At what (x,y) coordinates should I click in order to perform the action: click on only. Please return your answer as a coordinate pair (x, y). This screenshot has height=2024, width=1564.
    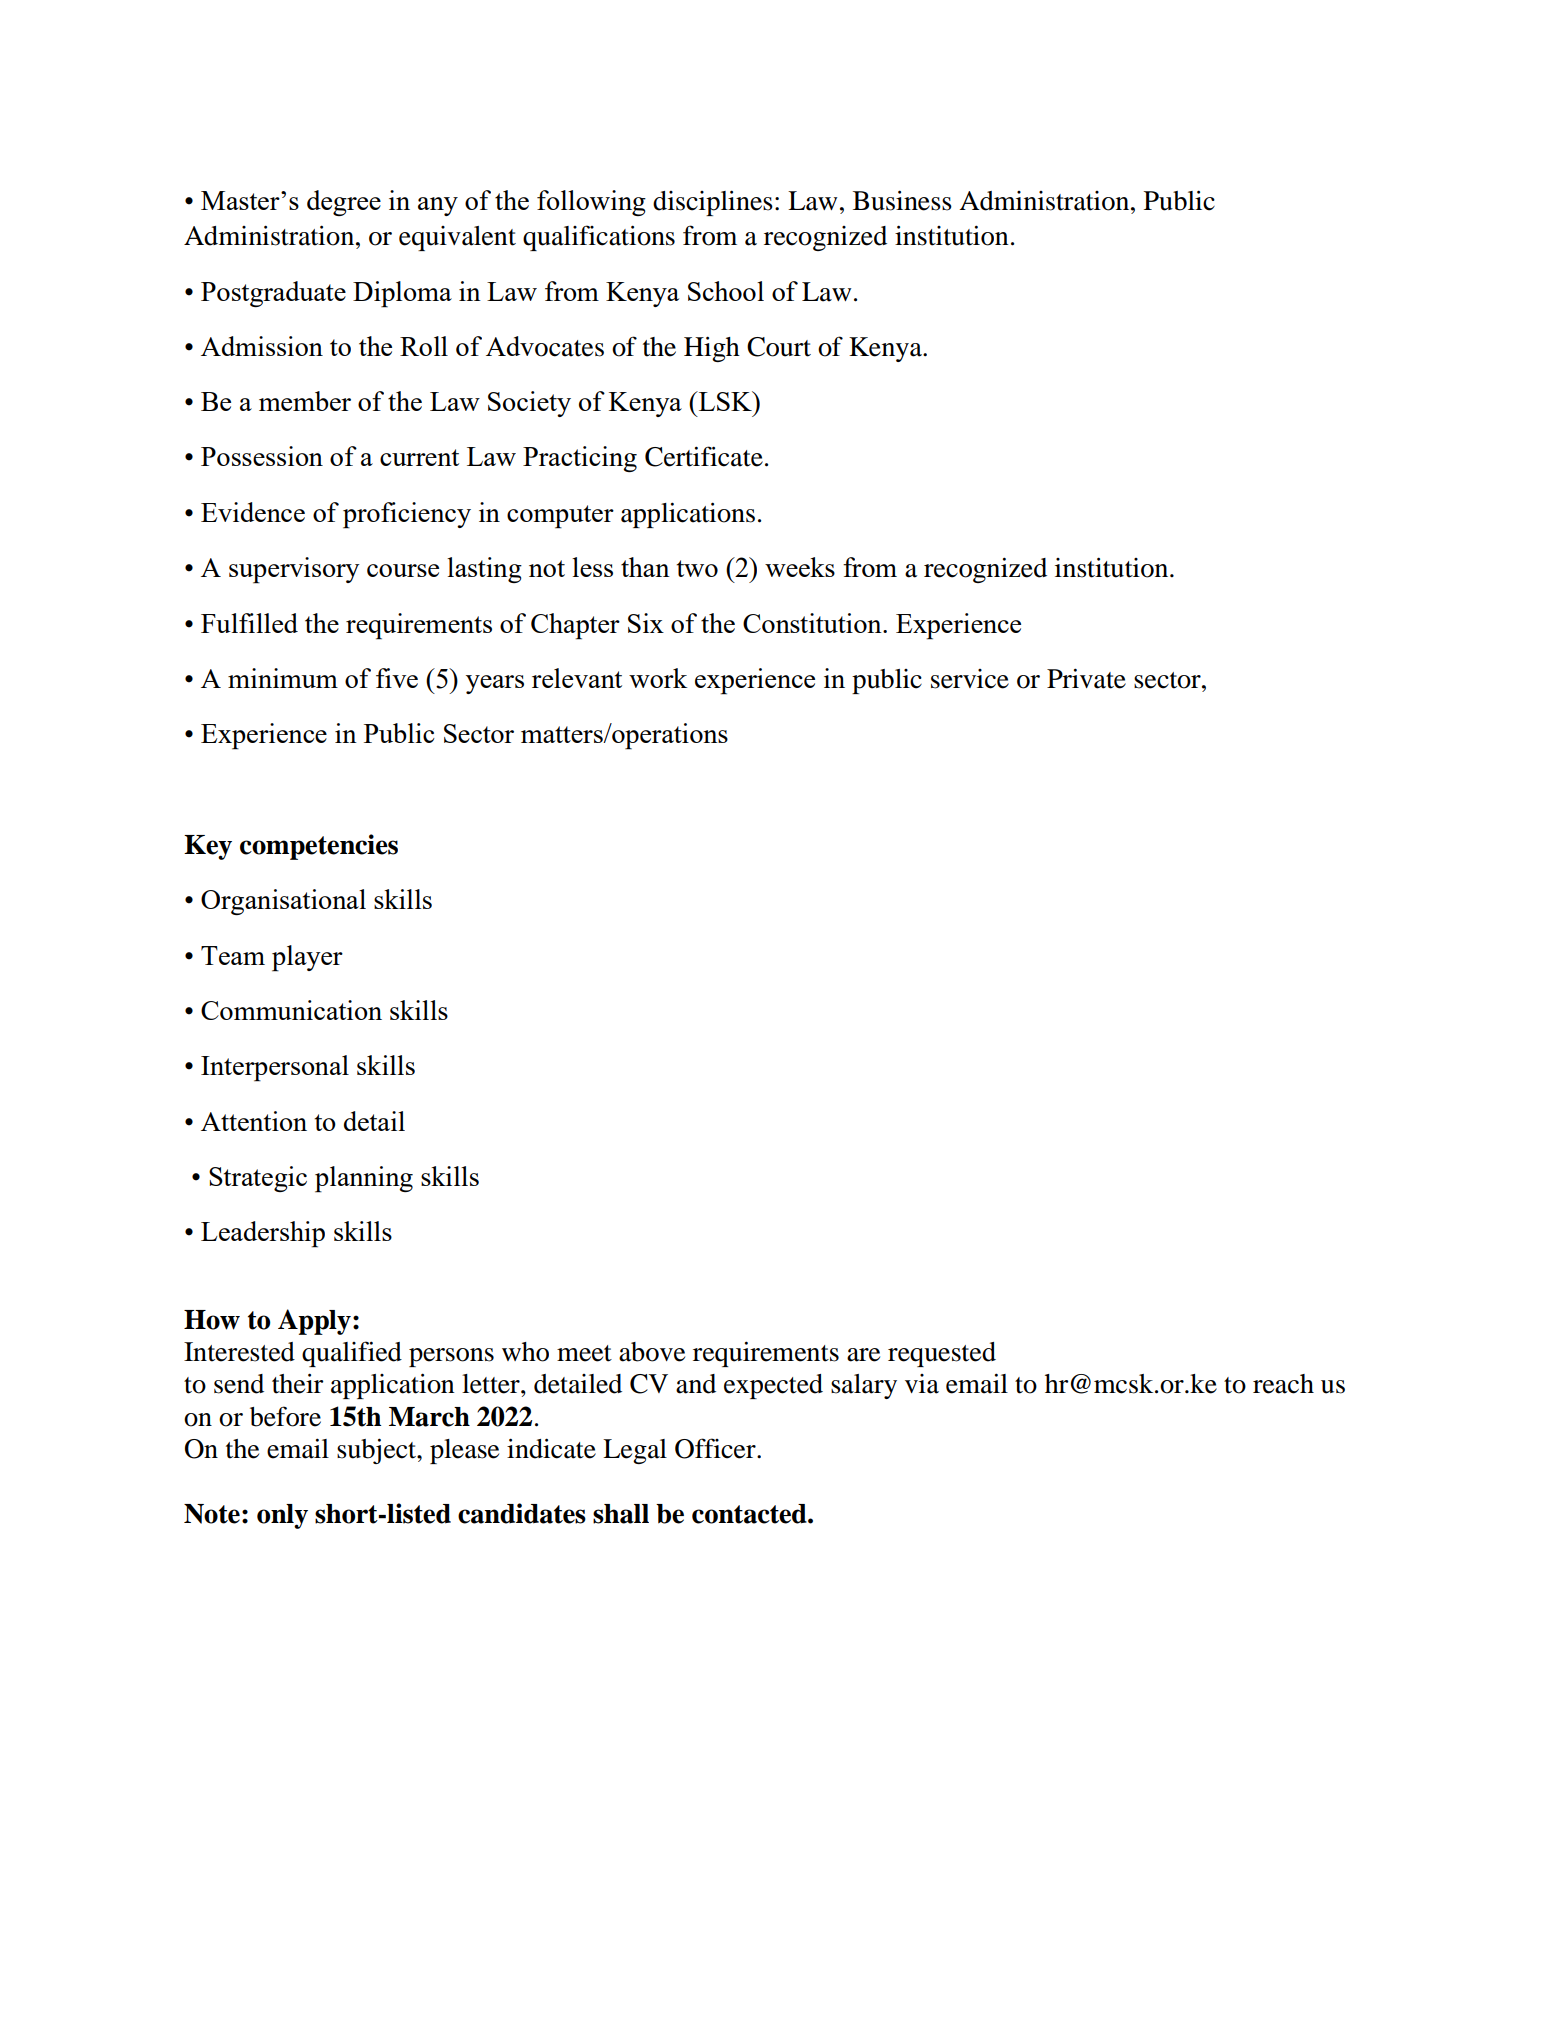
    Looking at the image, I should click on (282, 1516).
